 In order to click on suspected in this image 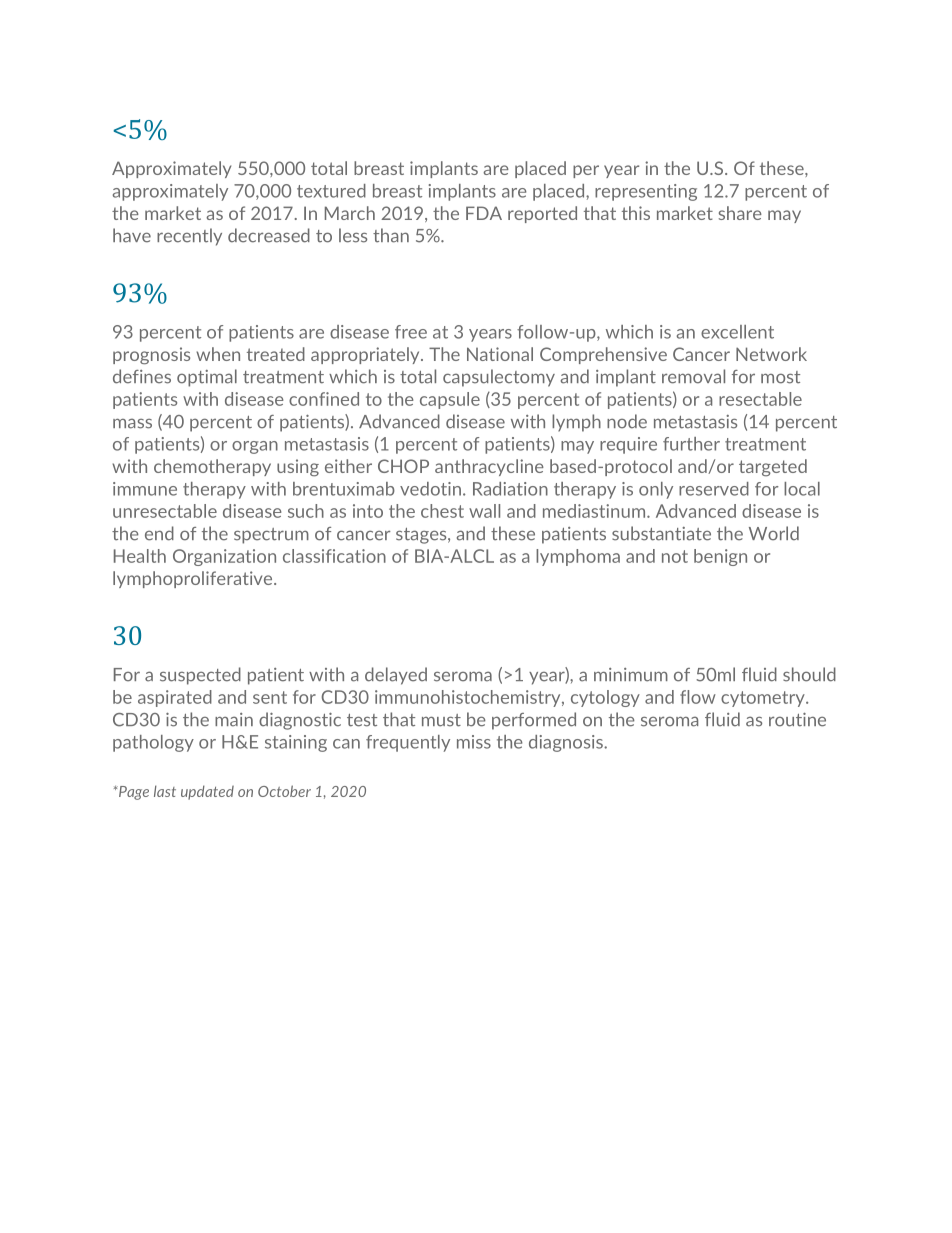, I will do `click(200, 676)`.
